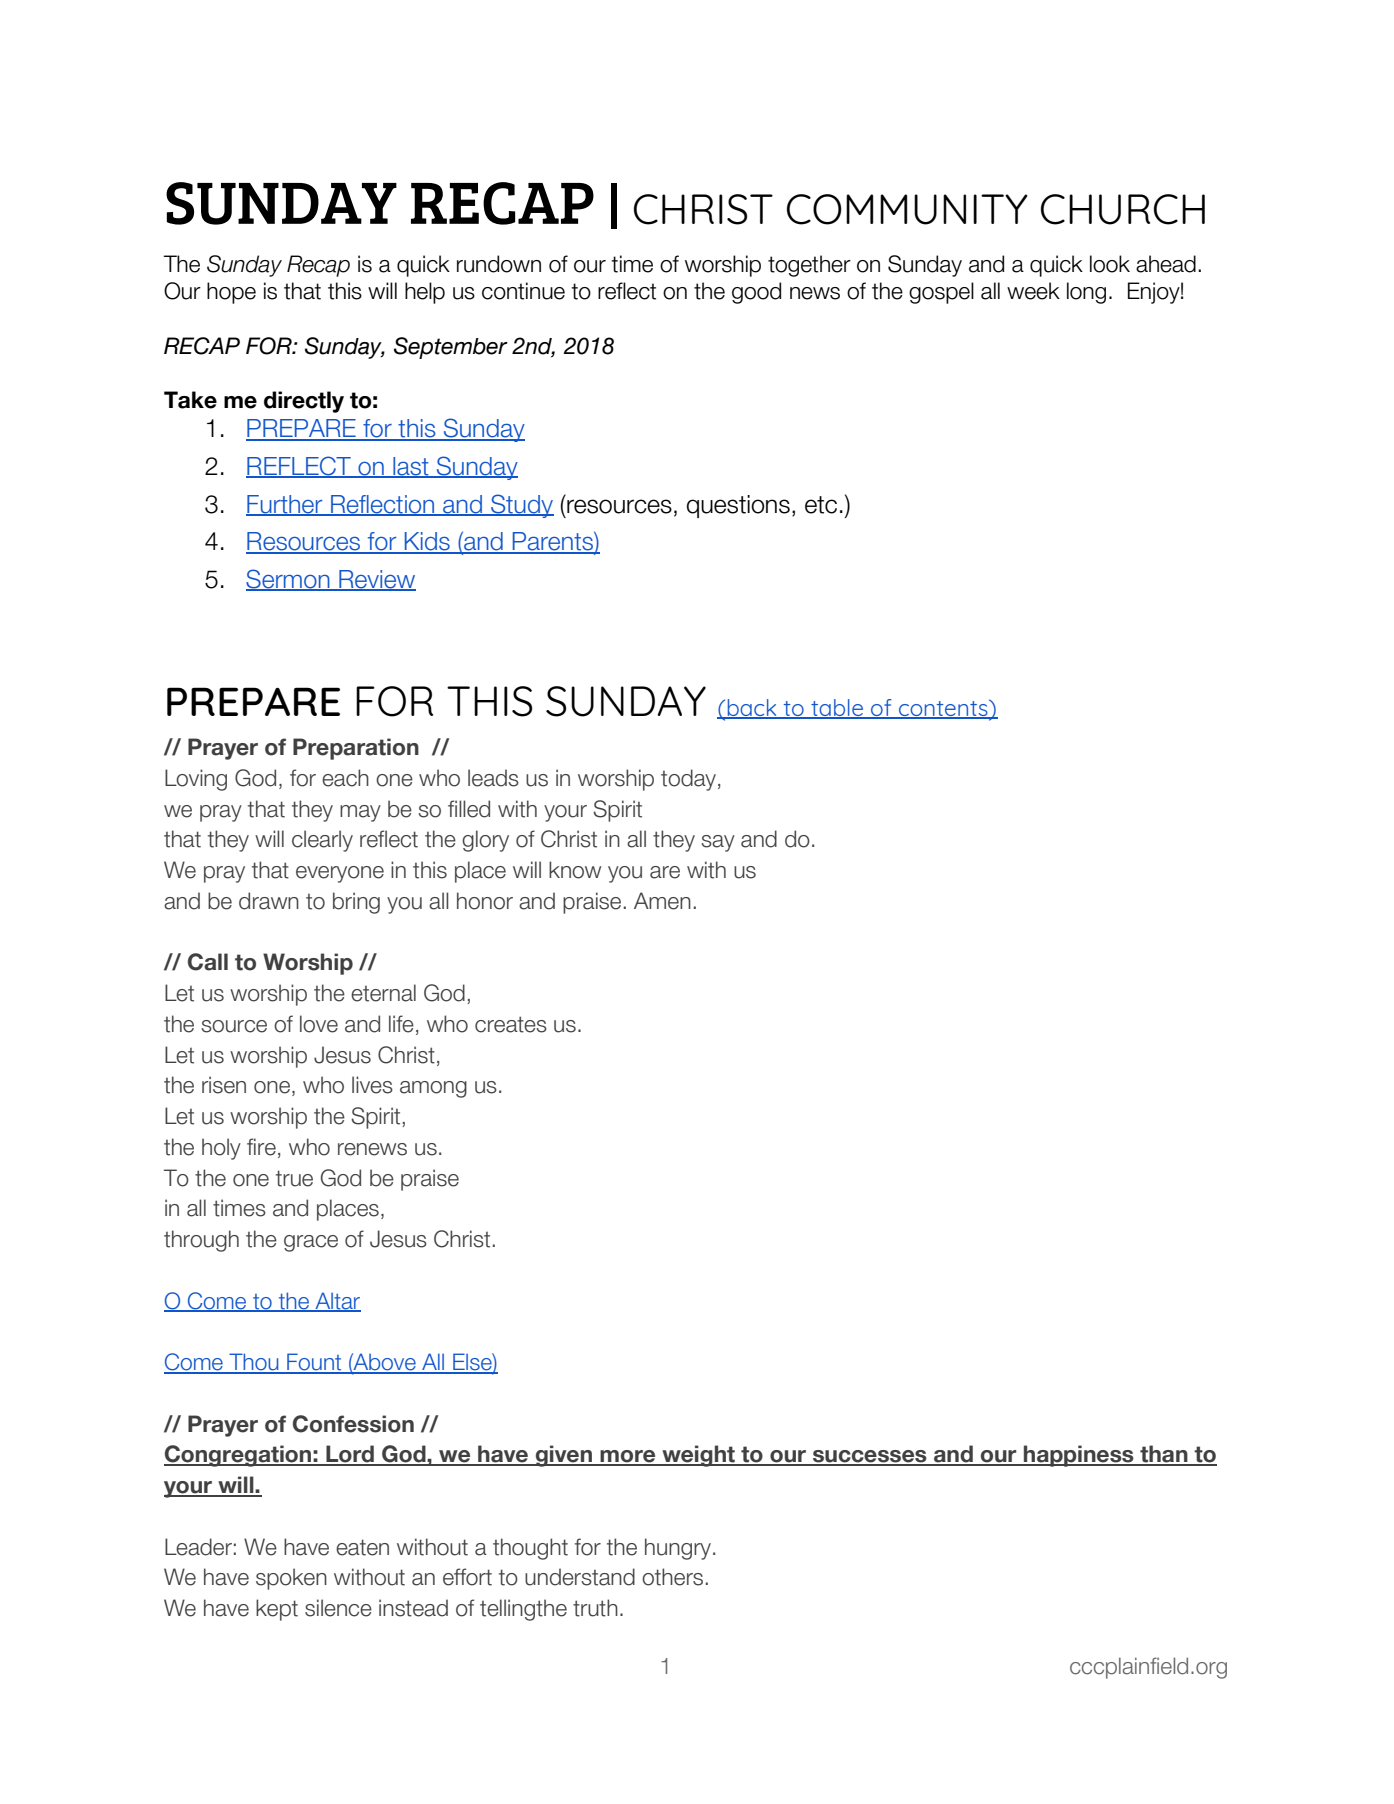 This document has width=1394, height=1804. Describe the element at coordinates (662, 901) in the document. I see `Amen` at that location.
